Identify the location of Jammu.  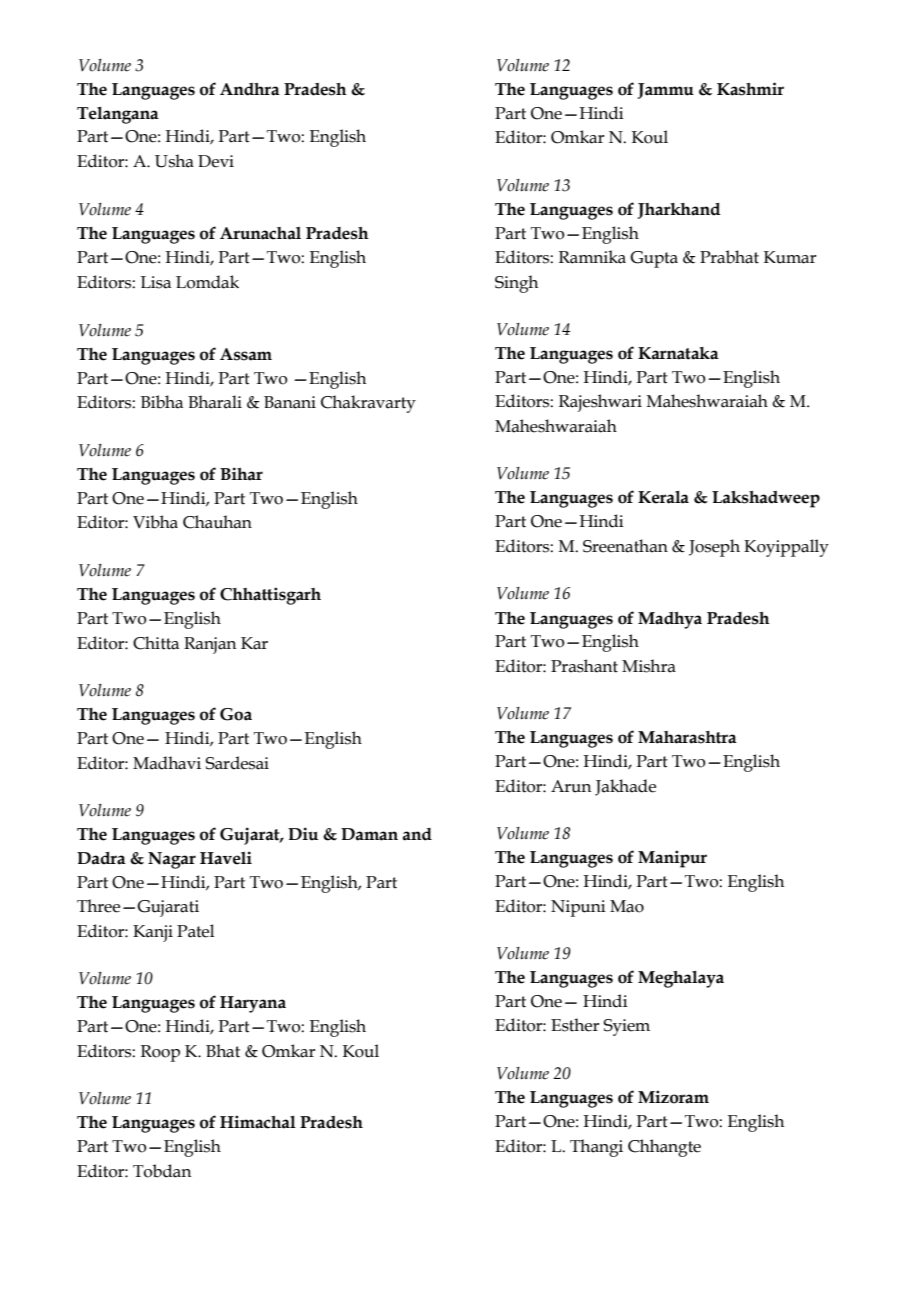
(666, 91).
